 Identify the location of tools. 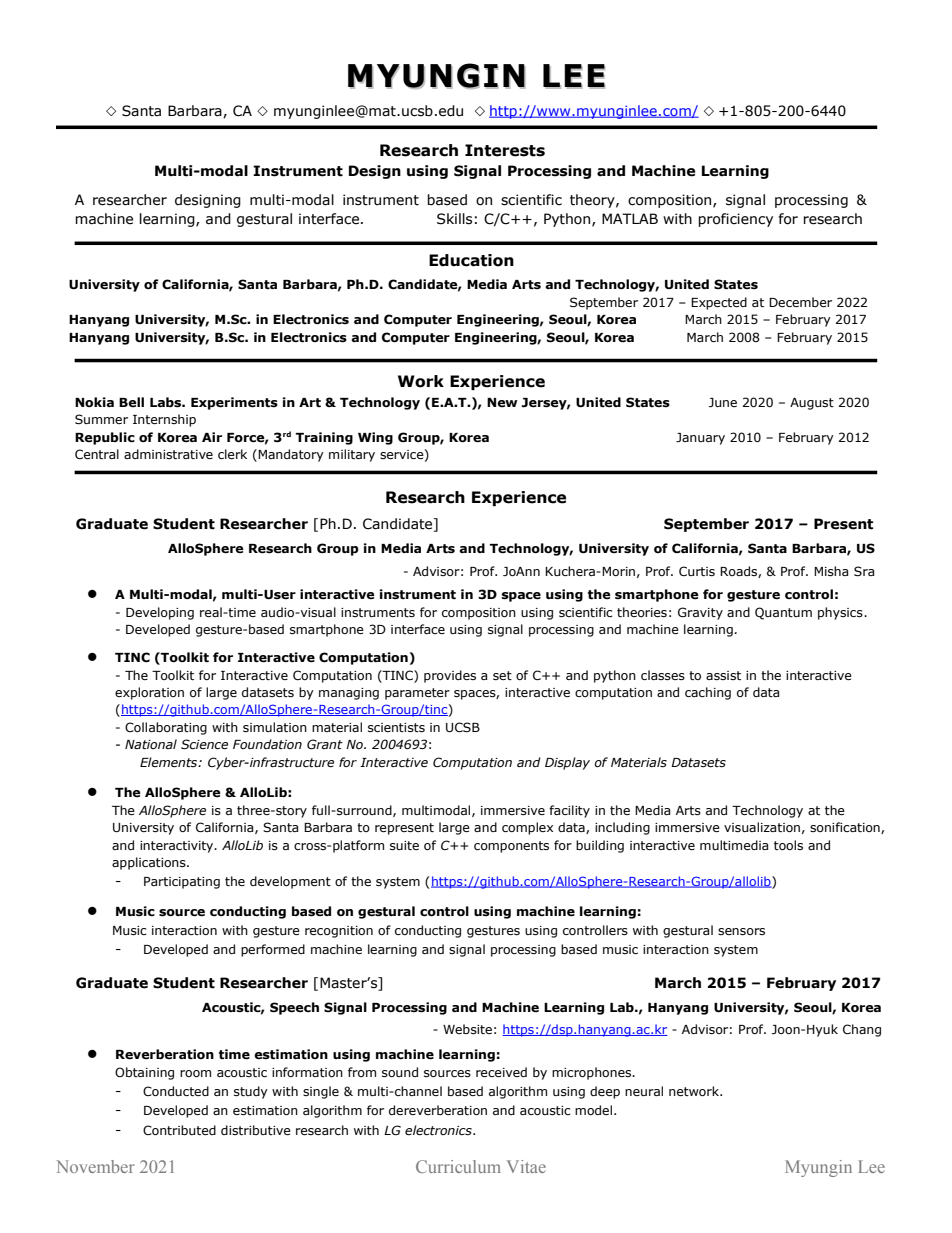
(788, 845).
